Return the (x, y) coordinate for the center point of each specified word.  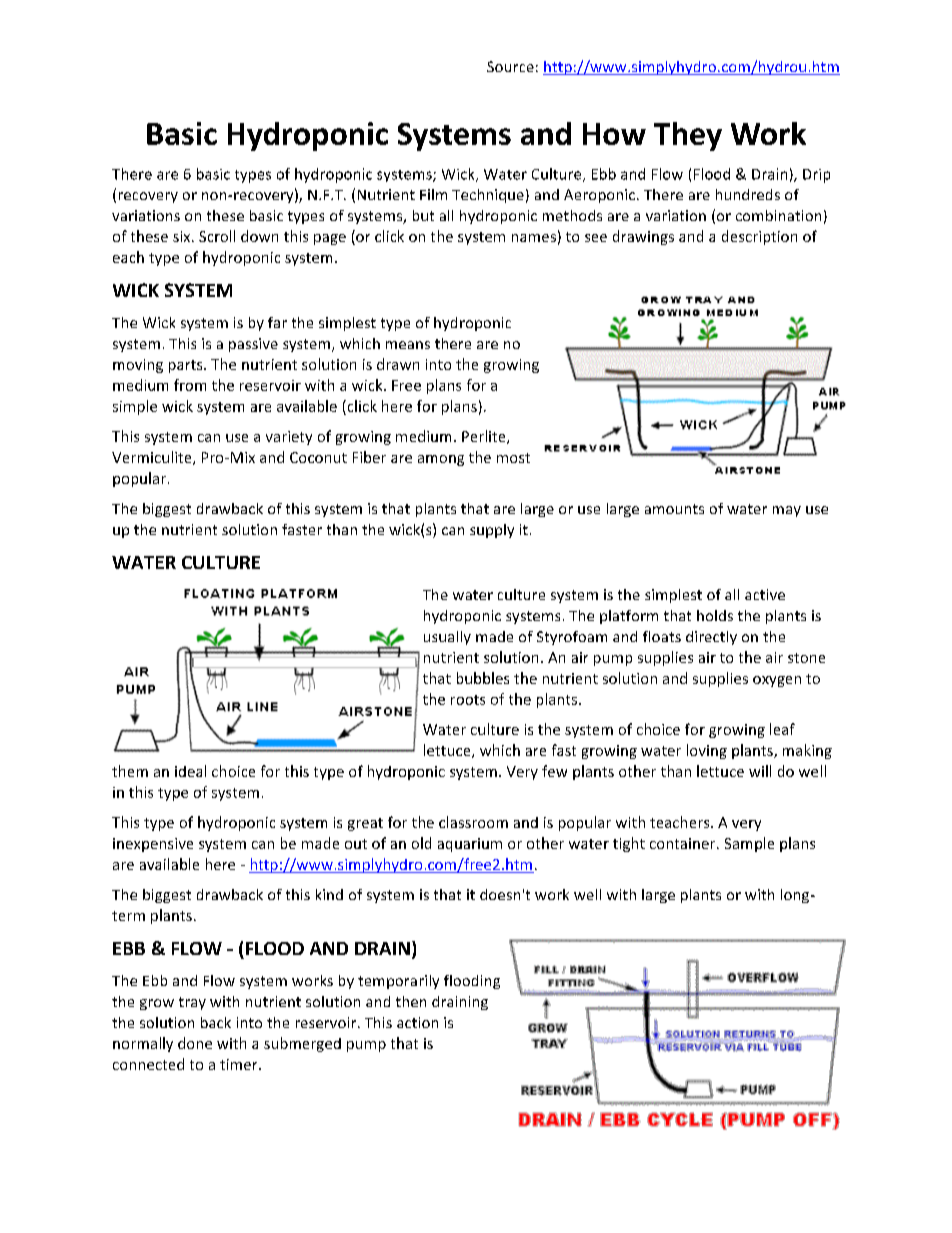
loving (707, 751)
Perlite (485, 437)
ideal (190, 771)
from (190, 385)
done (195, 1043)
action (417, 1022)
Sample (749, 844)
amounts (674, 509)
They (688, 136)
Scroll (217, 236)
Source (510, 66)
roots (468, 700)
